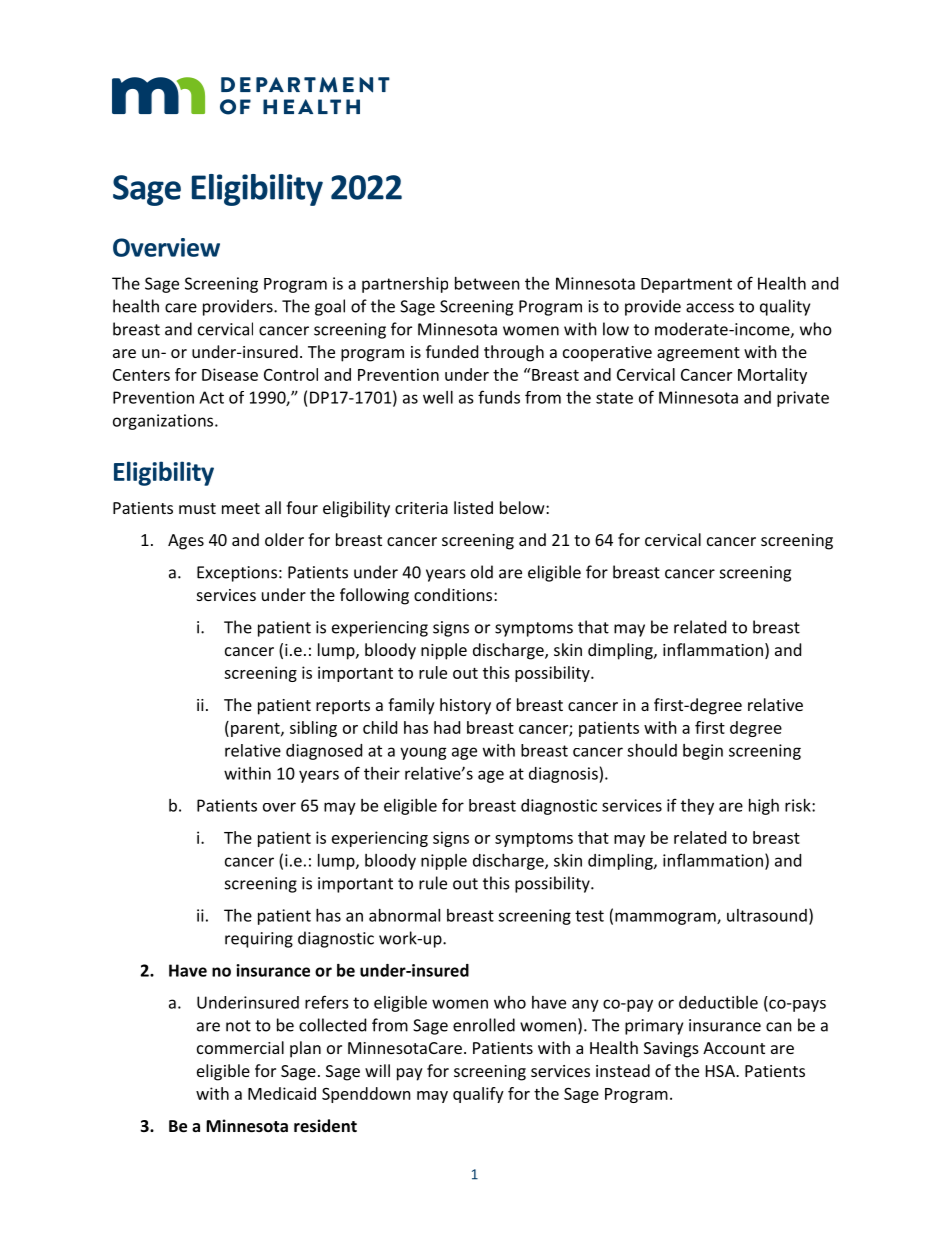  I want to click on begin, so click(703, 752).
